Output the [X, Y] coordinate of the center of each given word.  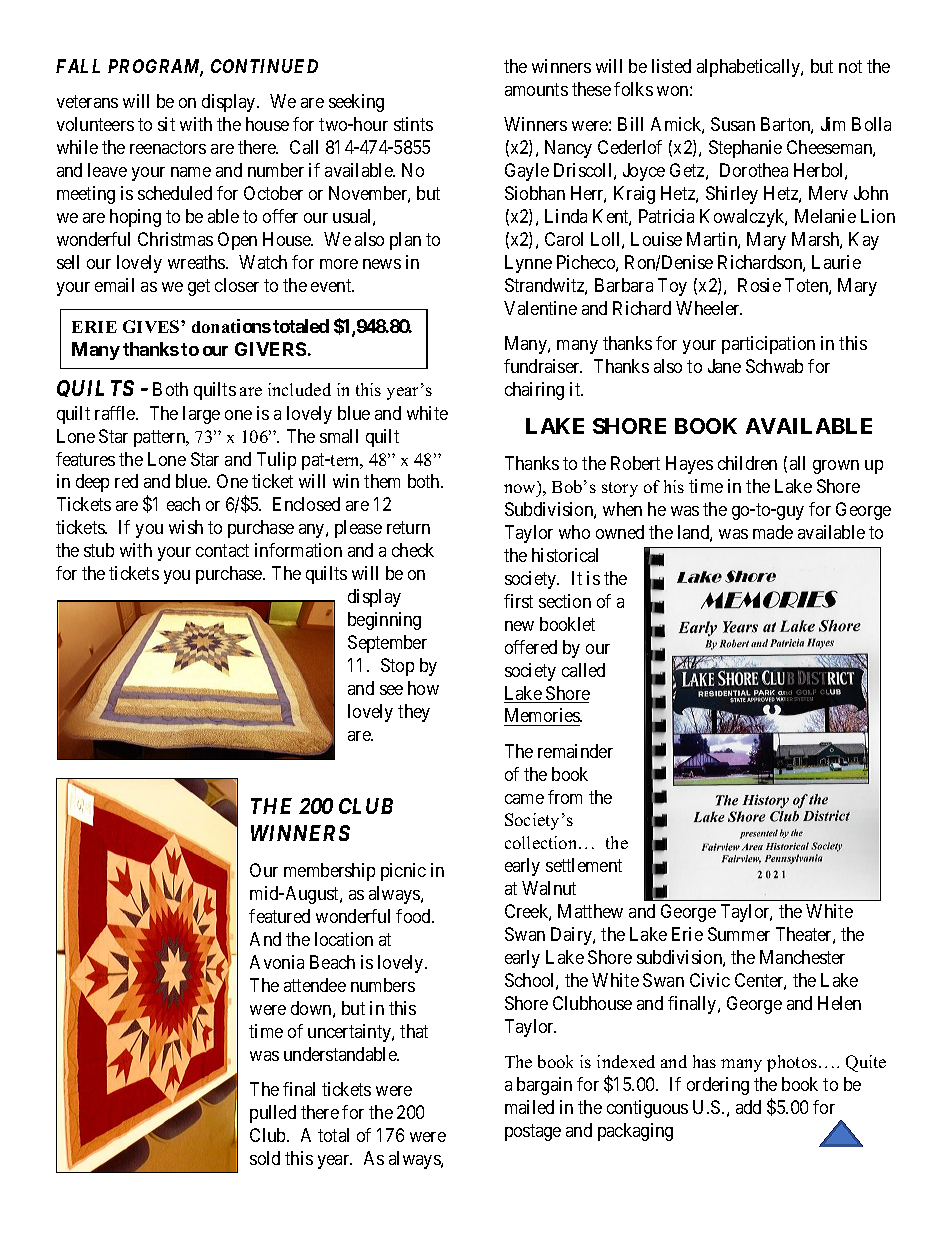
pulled [273, 1114]
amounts [536, 89]
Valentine [540, 308]
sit [166, 124]
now [521, 490]
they [414, 713]
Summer [739, 934]
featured [279, 916]
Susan [733, 124]
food [414, 916]
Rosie [759, 285]
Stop [397, 667]
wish [186, 527]
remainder [575, 751]
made [773, 532]
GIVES [152, 326]
